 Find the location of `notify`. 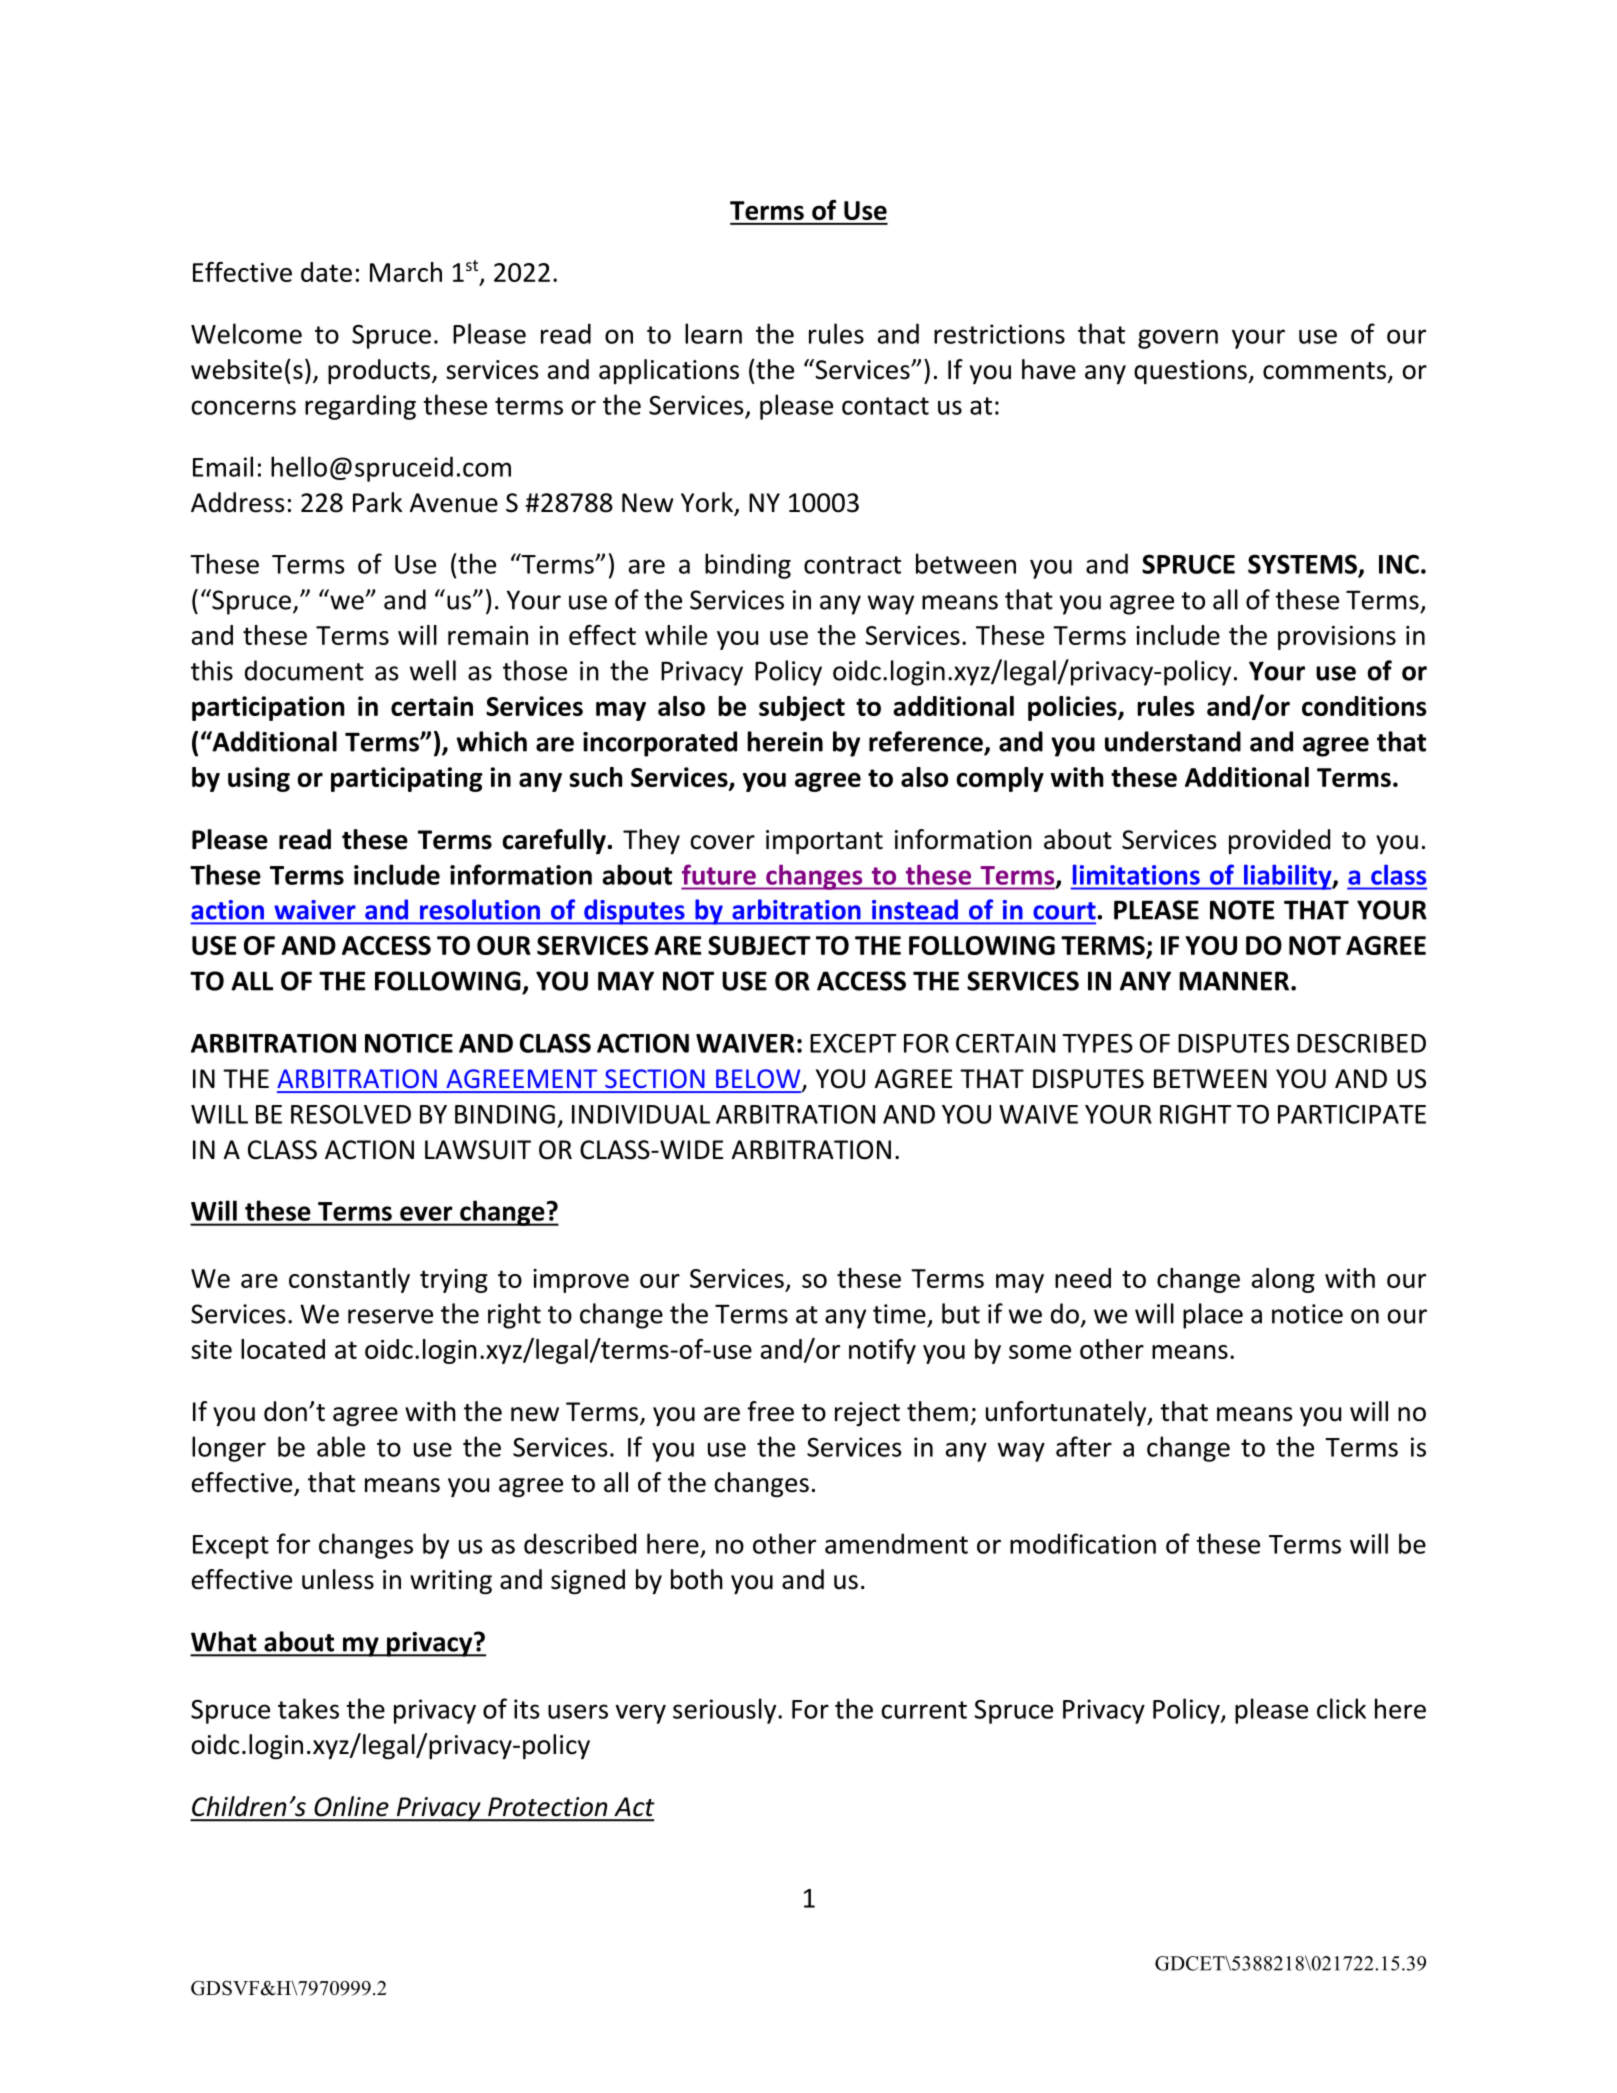

notify is located at coordinates (882, 1351).
